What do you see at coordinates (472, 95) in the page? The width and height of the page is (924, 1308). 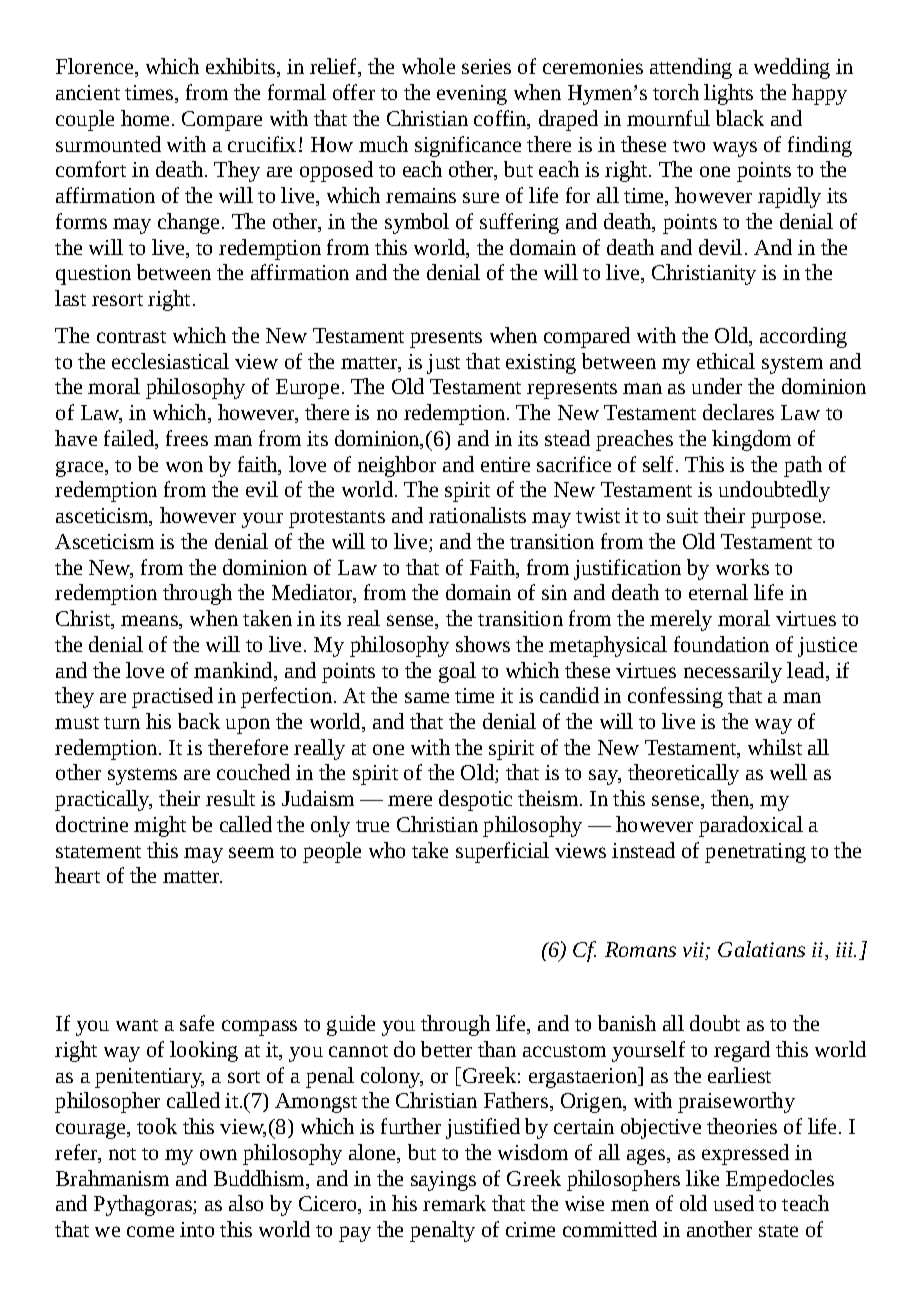 I see `evening` at bounding box center [472, 95].
